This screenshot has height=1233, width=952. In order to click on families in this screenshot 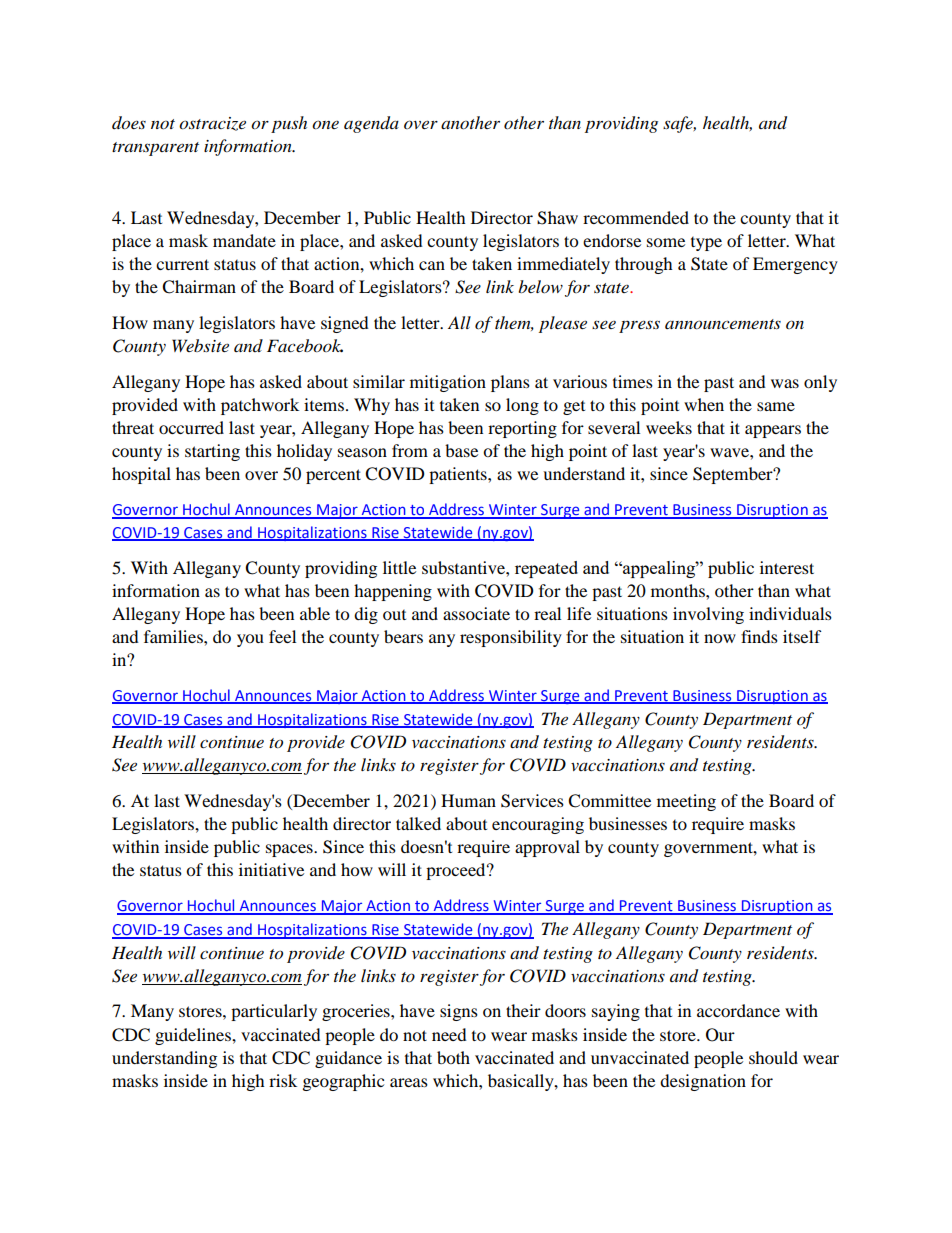, I will do `click(174, 636)`.
